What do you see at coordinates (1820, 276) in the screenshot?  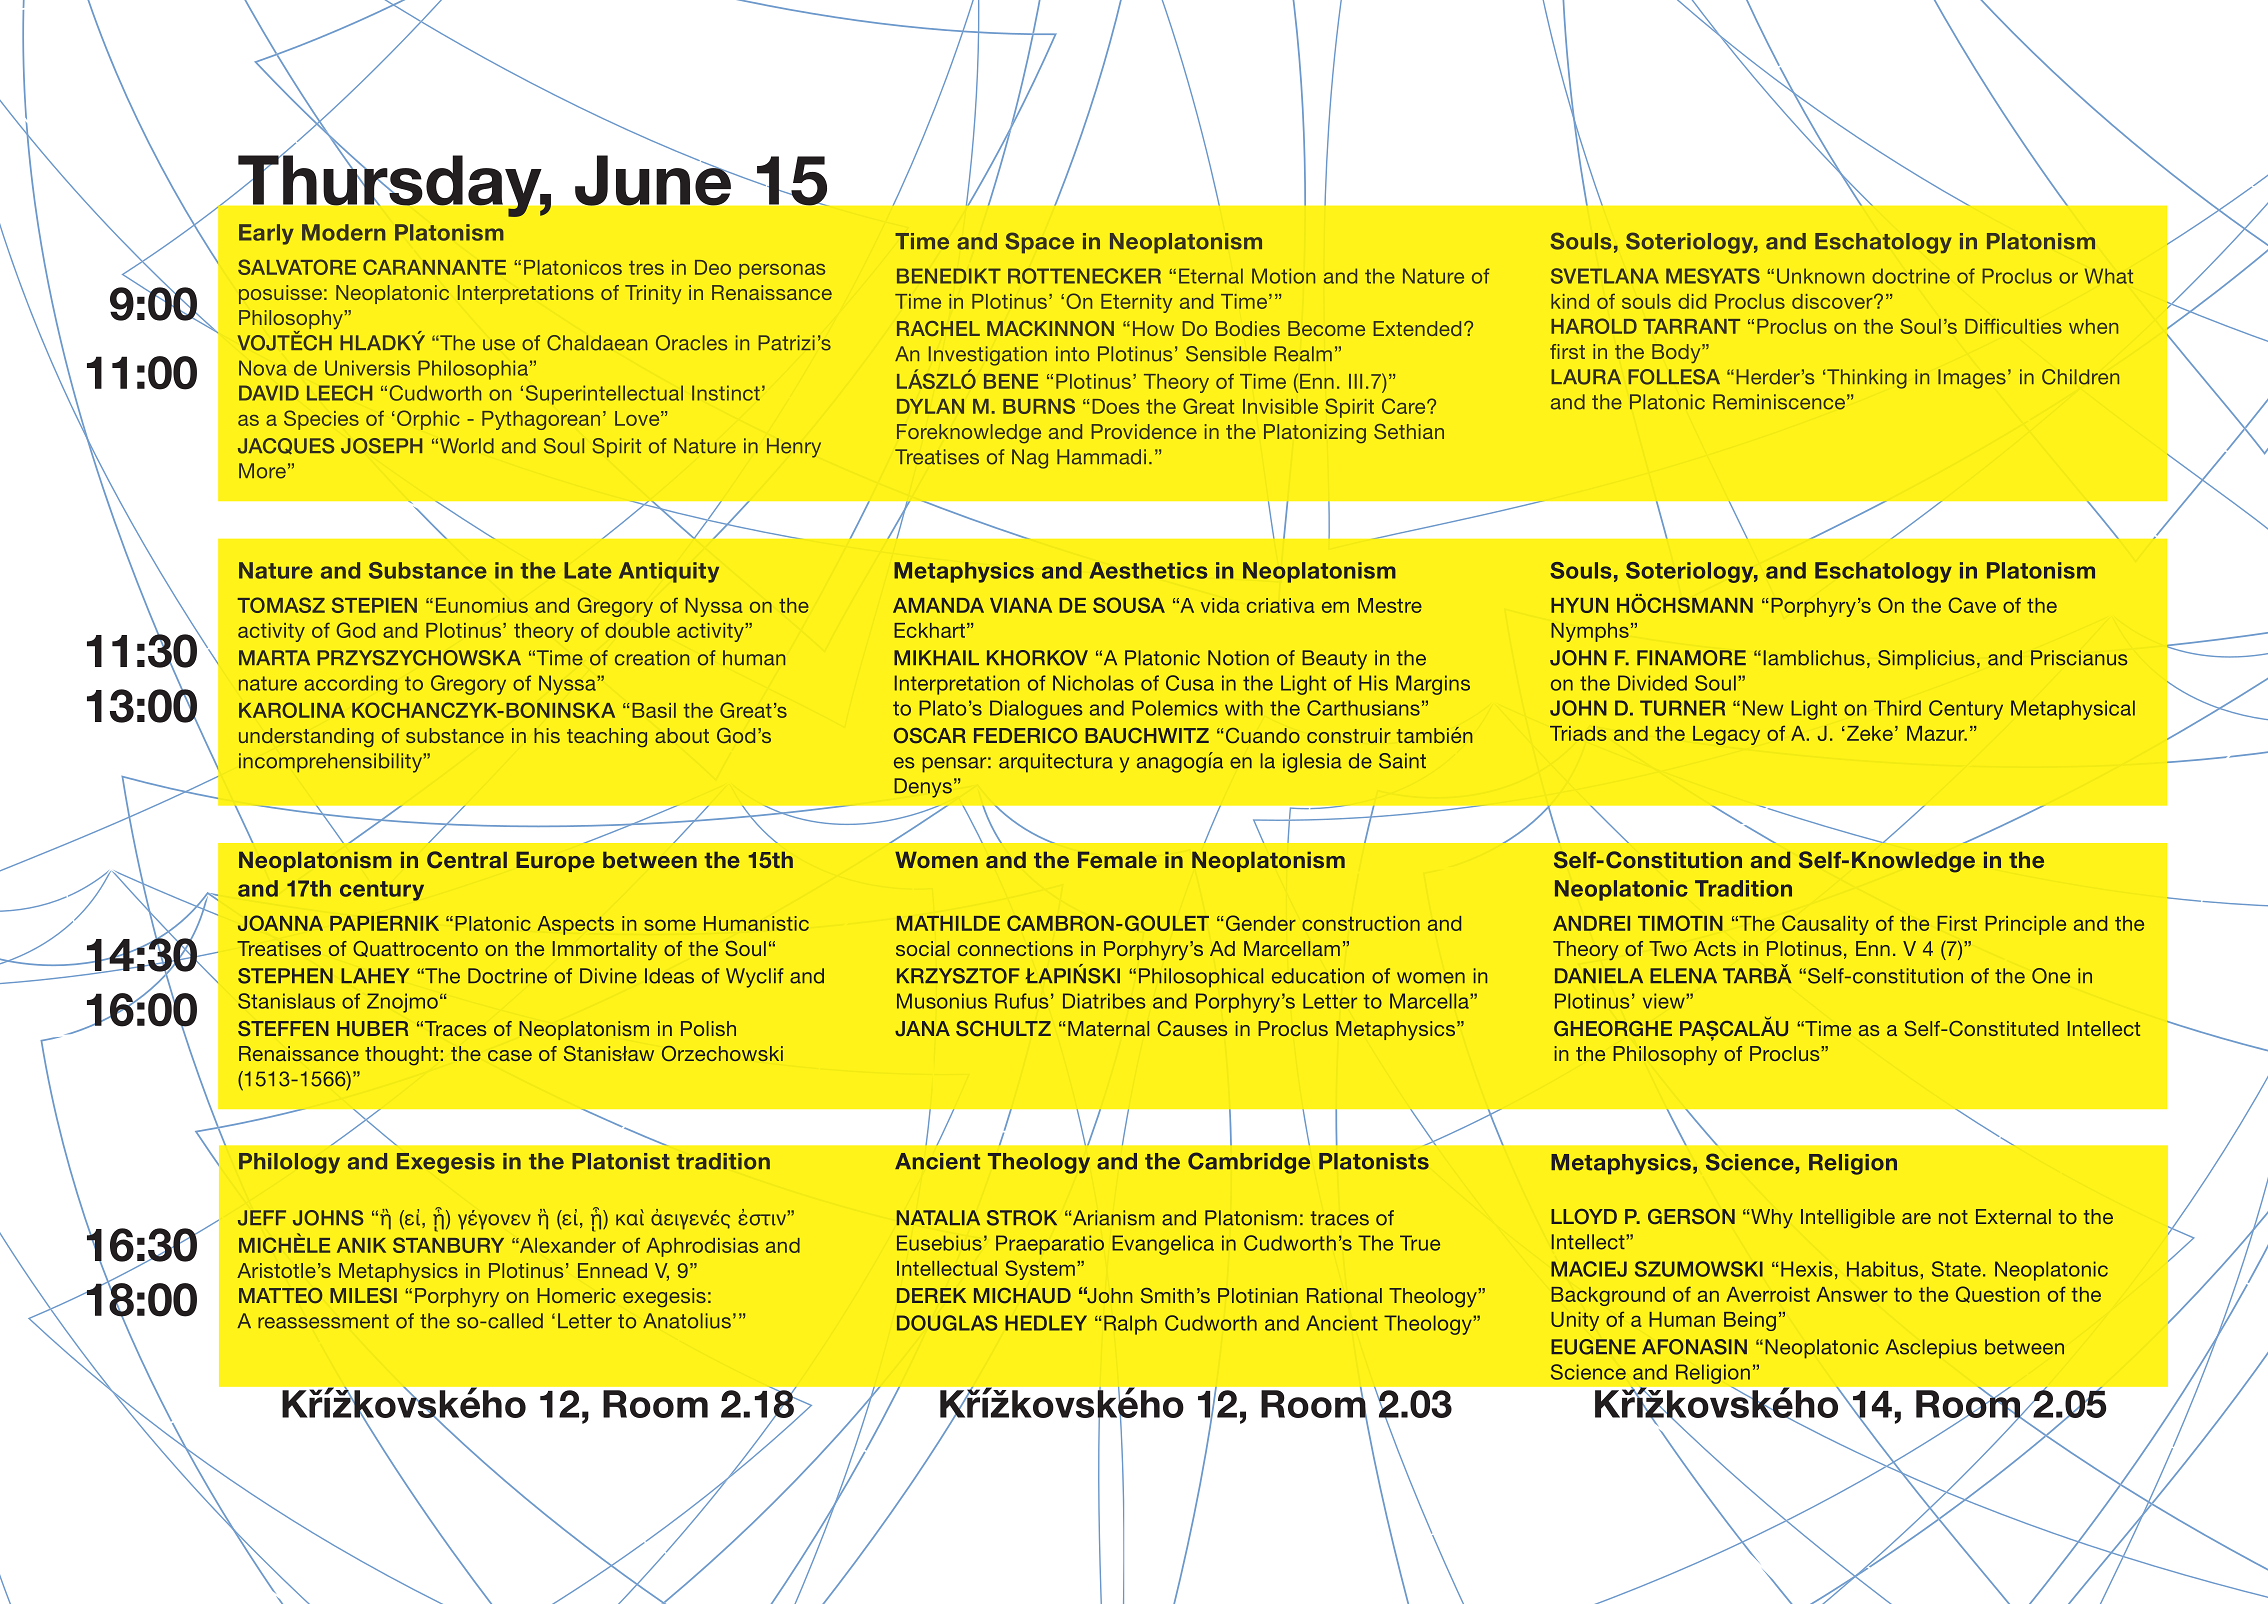 I see `Unknown` at bounding box center [1820, 276].
